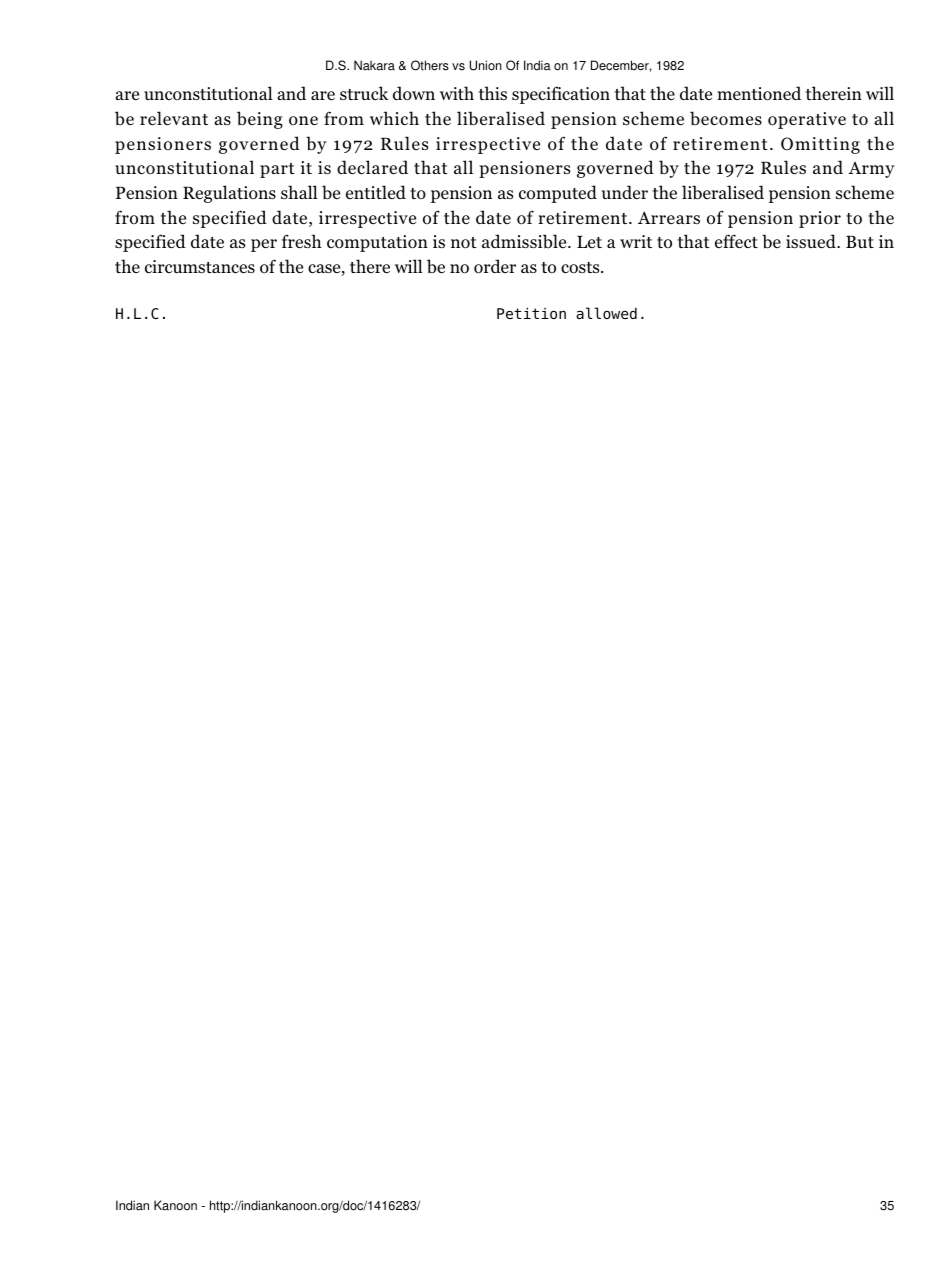 This page has width=952, height=1268. Describe the element at coordinates (759, 93) in the page. I see `mentioned` at that location.
